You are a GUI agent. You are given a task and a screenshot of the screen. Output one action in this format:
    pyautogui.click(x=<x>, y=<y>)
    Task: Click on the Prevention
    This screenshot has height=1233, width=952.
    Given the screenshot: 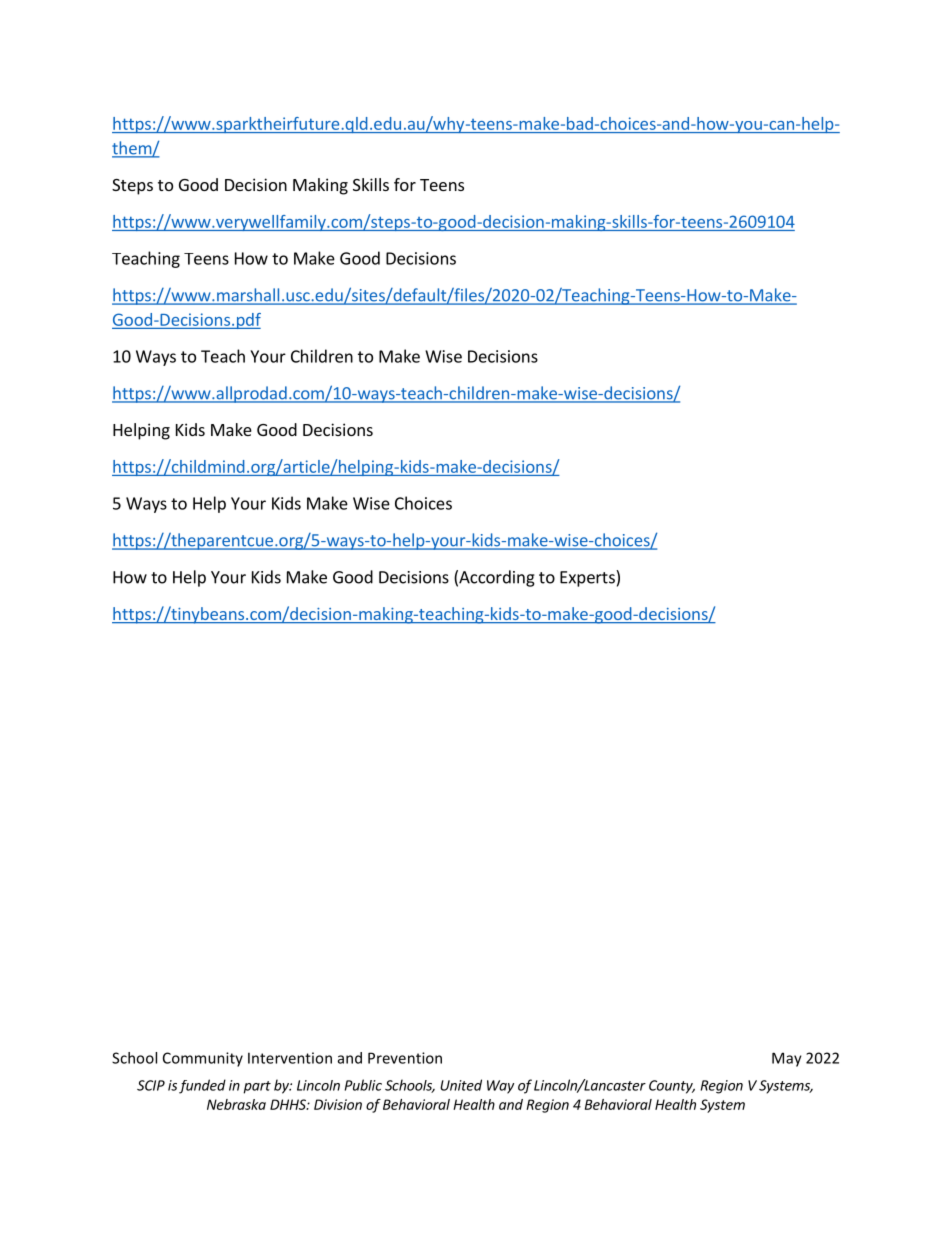 What is the action you would take?
    pyautogui.click(x=405, y=1058)
